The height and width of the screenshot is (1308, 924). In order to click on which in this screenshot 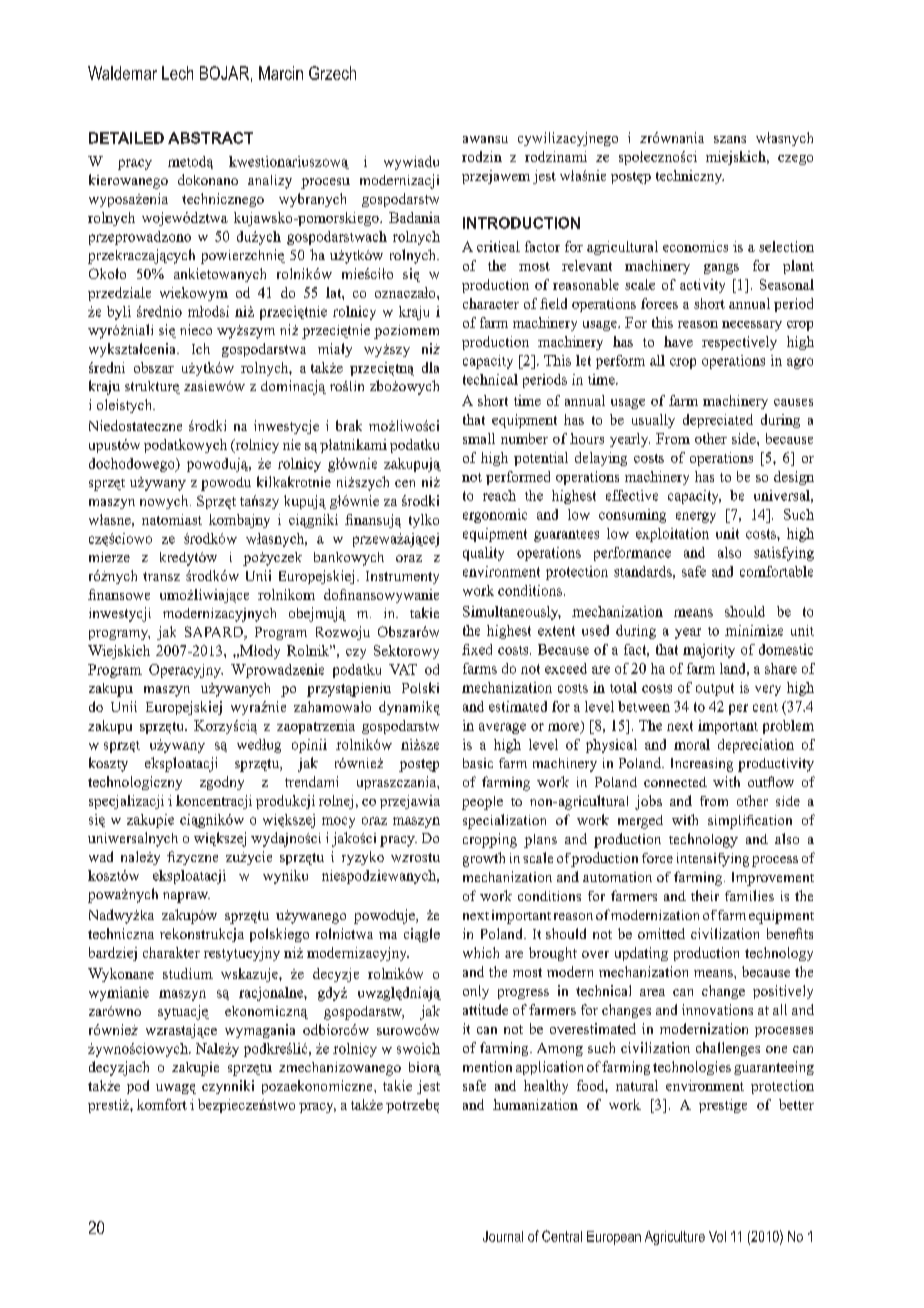, I will do `click(481, 952)`.
